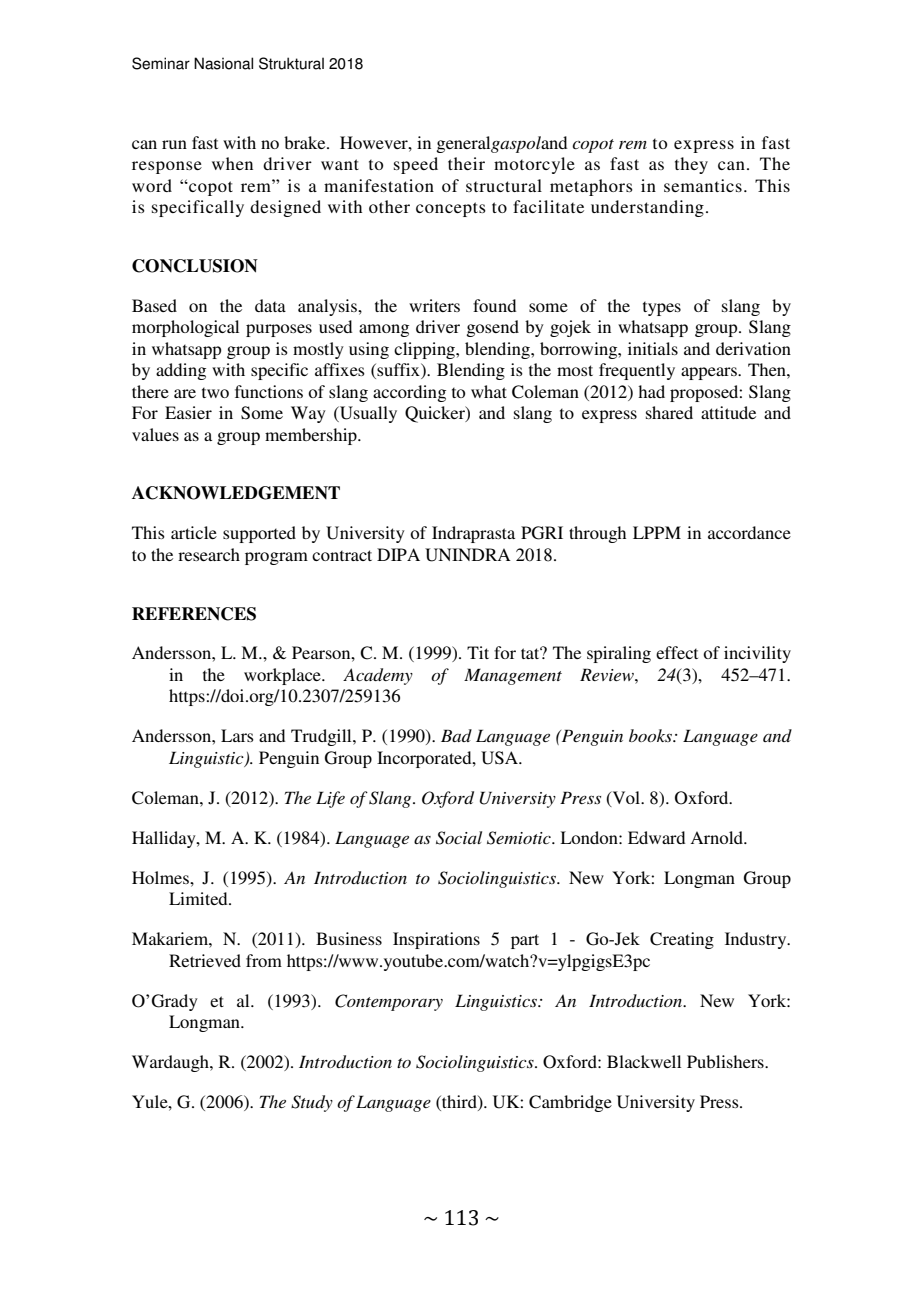 Image resolution: width=924 pixels, height=1307 pixels. I want to click on books, so click(651, 735).
